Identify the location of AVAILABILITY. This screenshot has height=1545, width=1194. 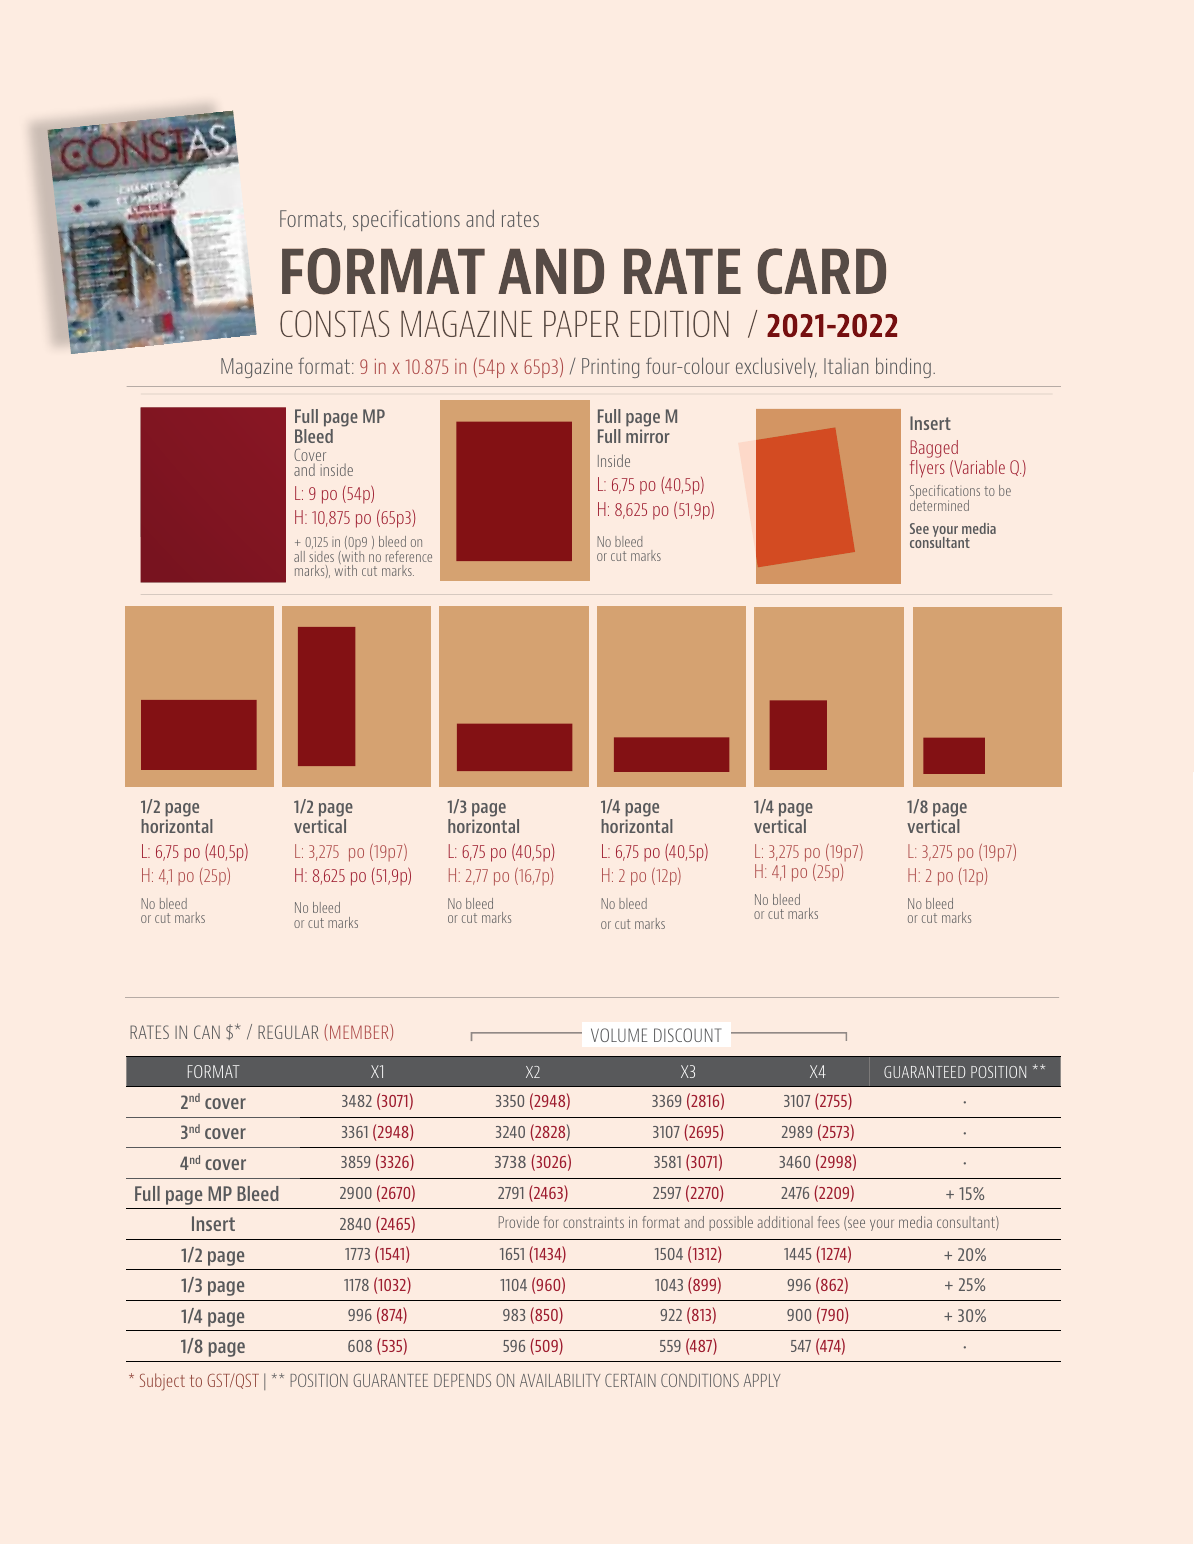
(560, 1380).
